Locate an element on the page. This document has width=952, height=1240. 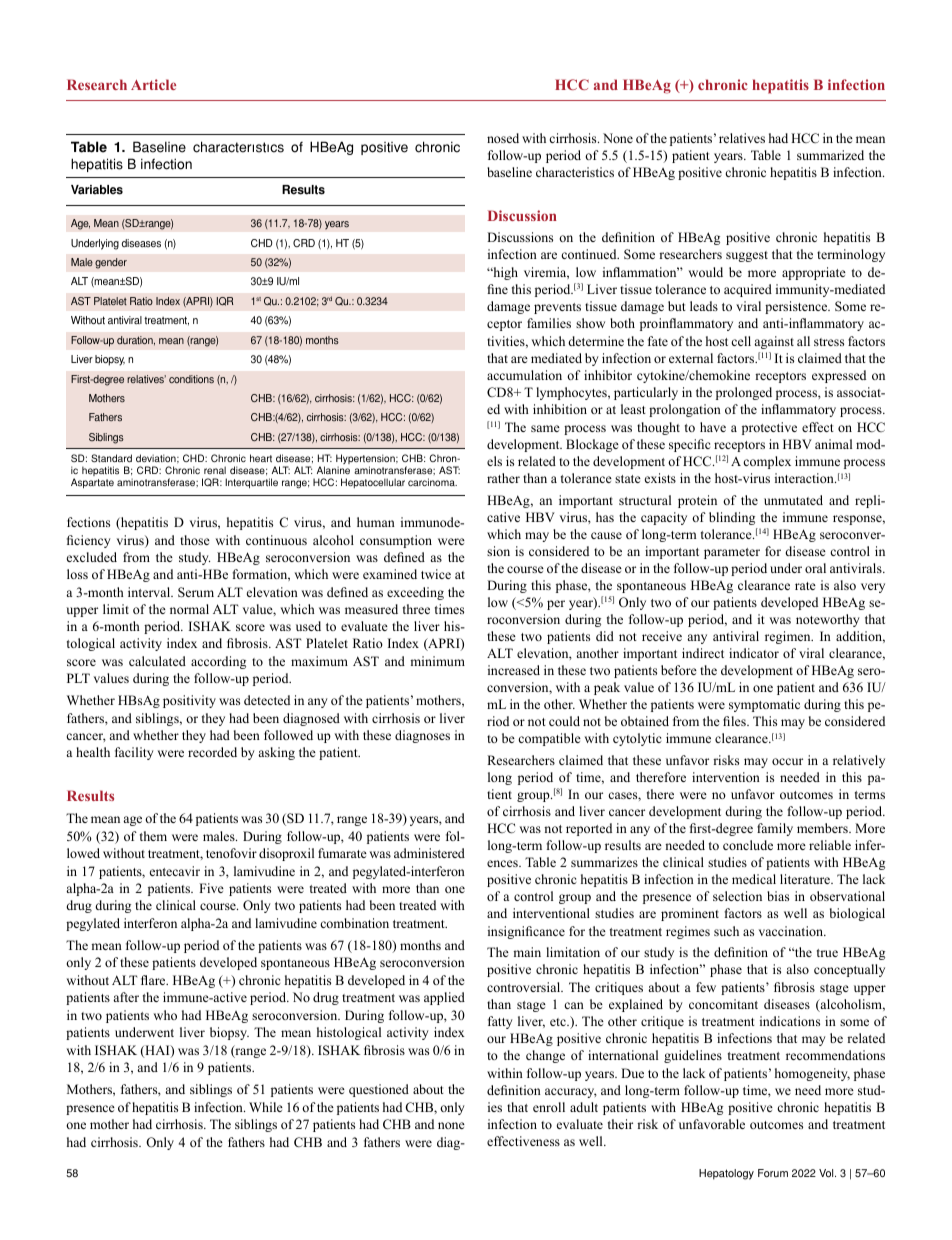
minimum is located at coordinates (437, 661).
